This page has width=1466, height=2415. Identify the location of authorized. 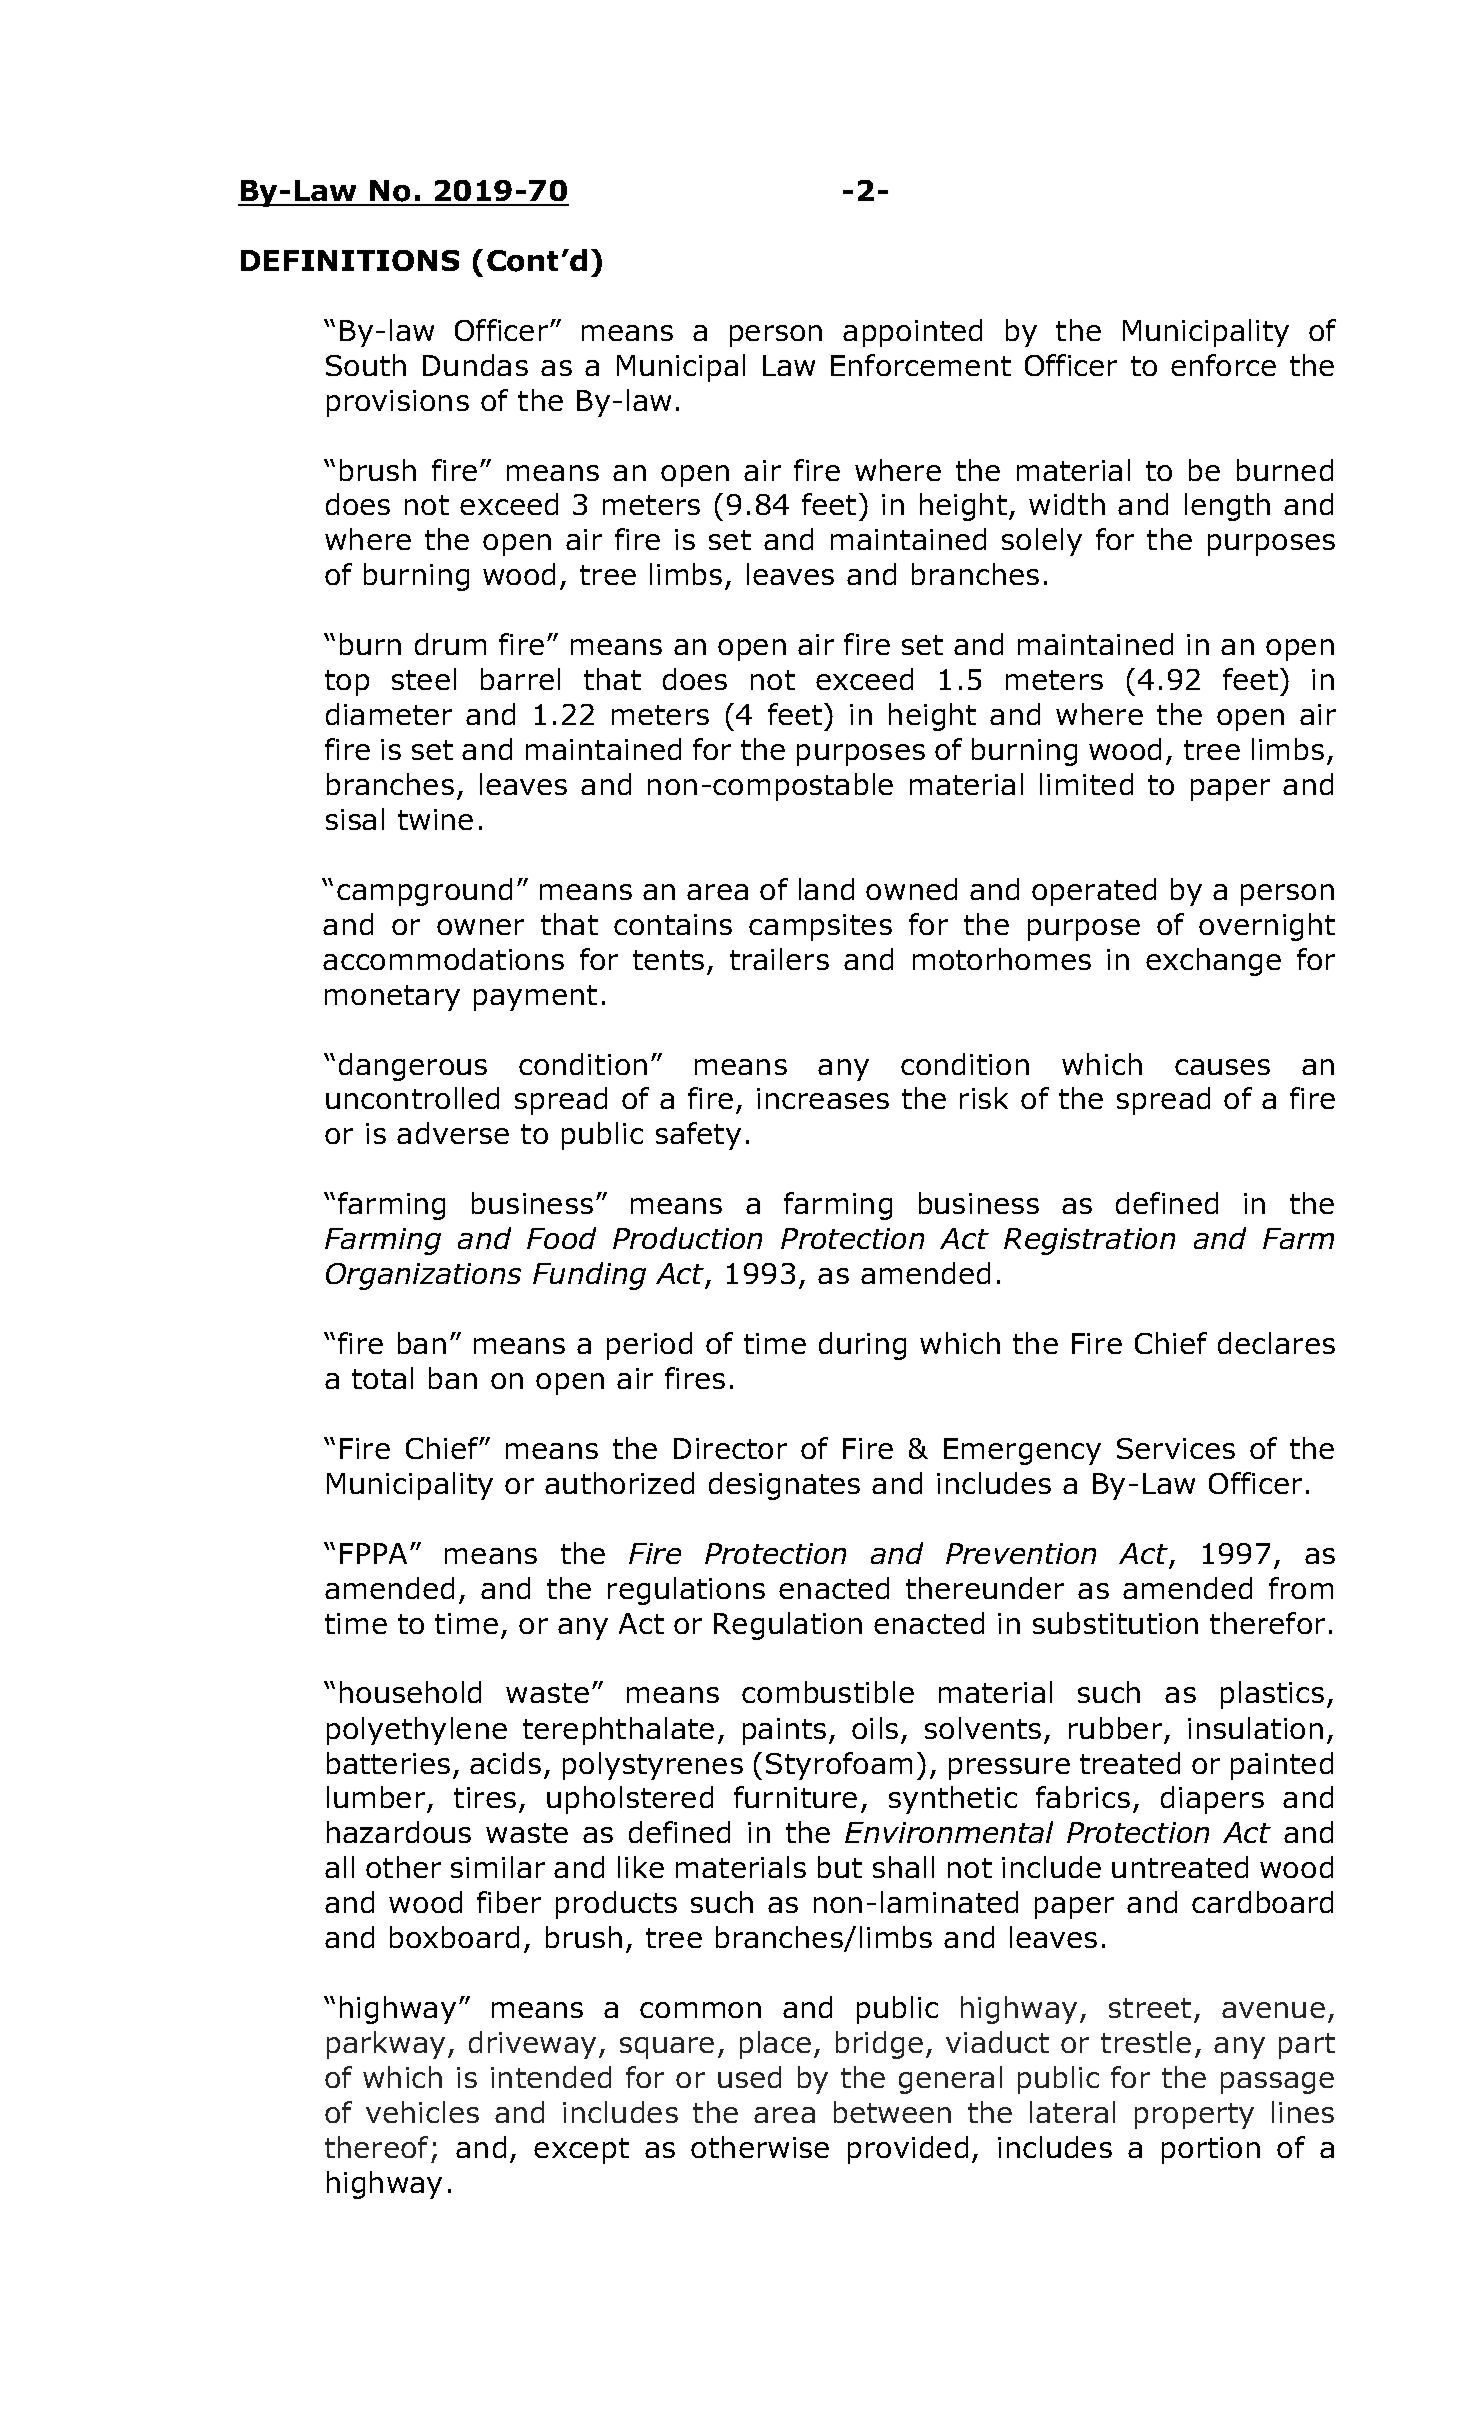
(619, 1483).
